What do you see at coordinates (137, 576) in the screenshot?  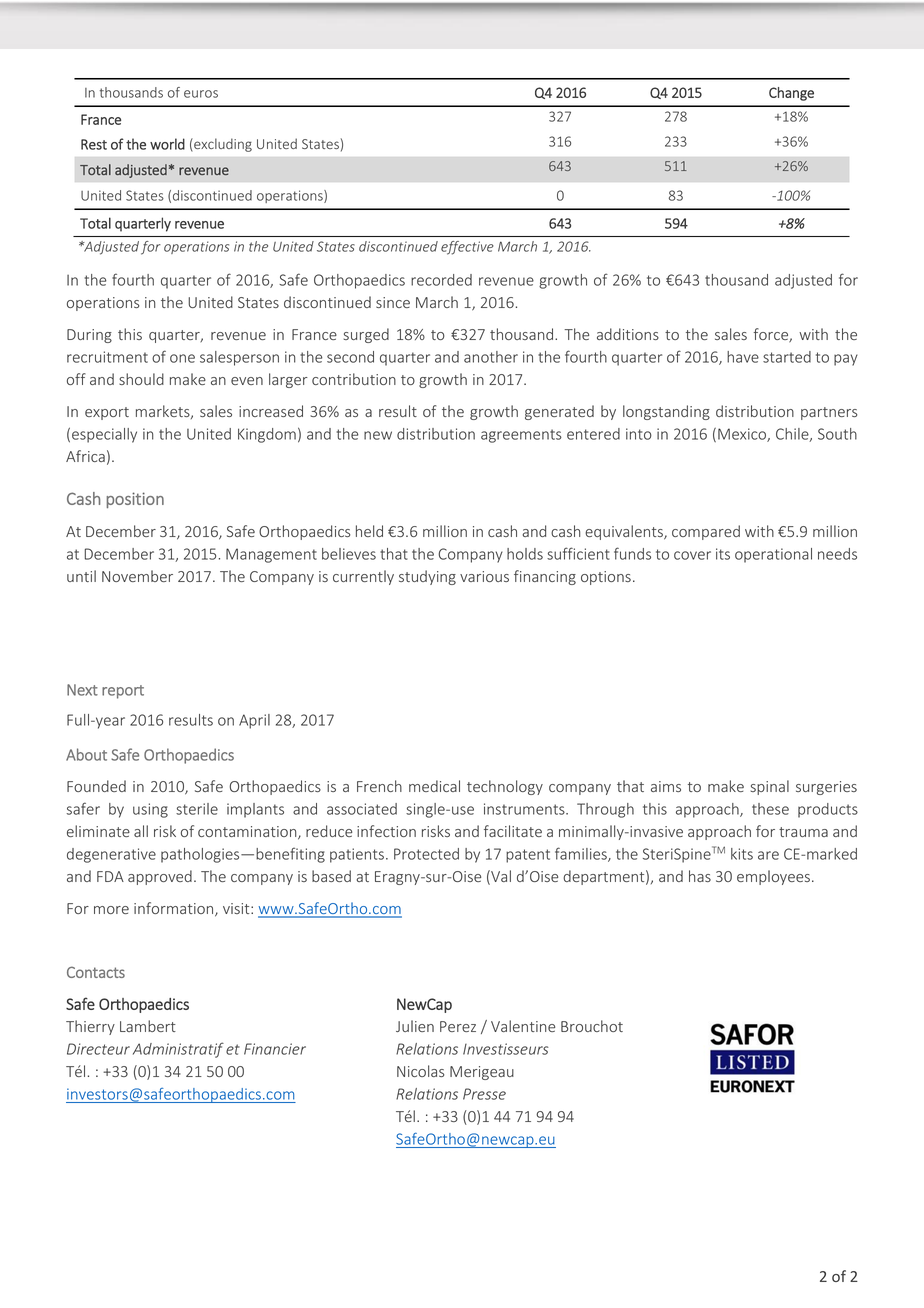 I see `November` at bounding box center [137, 576].
